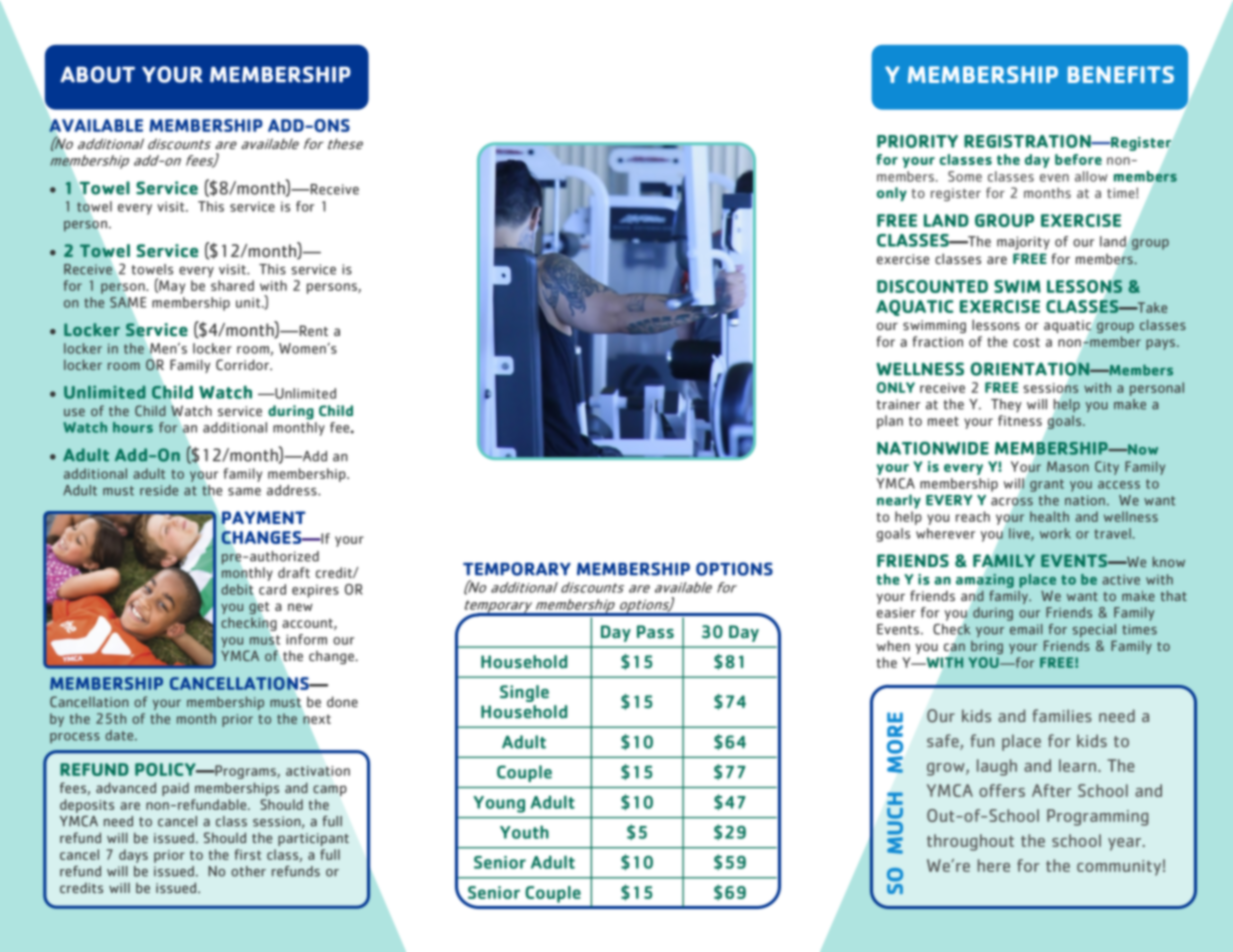 The height and width of the screenshot is (952, 1233). I want to click on BENEFITS, so click(1121, 74).
